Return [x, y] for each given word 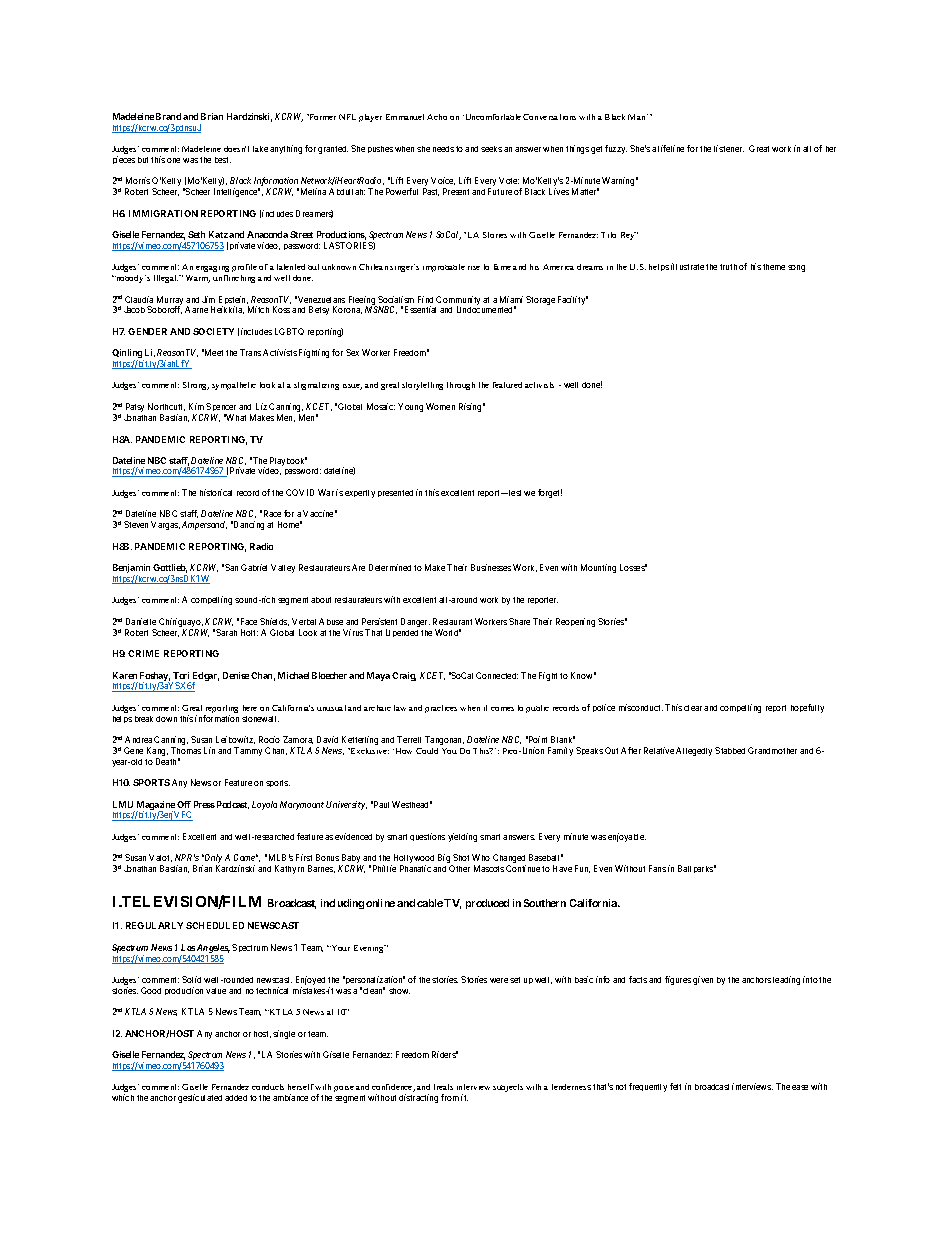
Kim [198, 406]
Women [440, 406]
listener [729, 148]
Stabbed [730, 750]
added [236, 1098]
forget [550, 493]
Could [427, 751]
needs [443, 149]
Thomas [186, 750]
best [223, 160]
